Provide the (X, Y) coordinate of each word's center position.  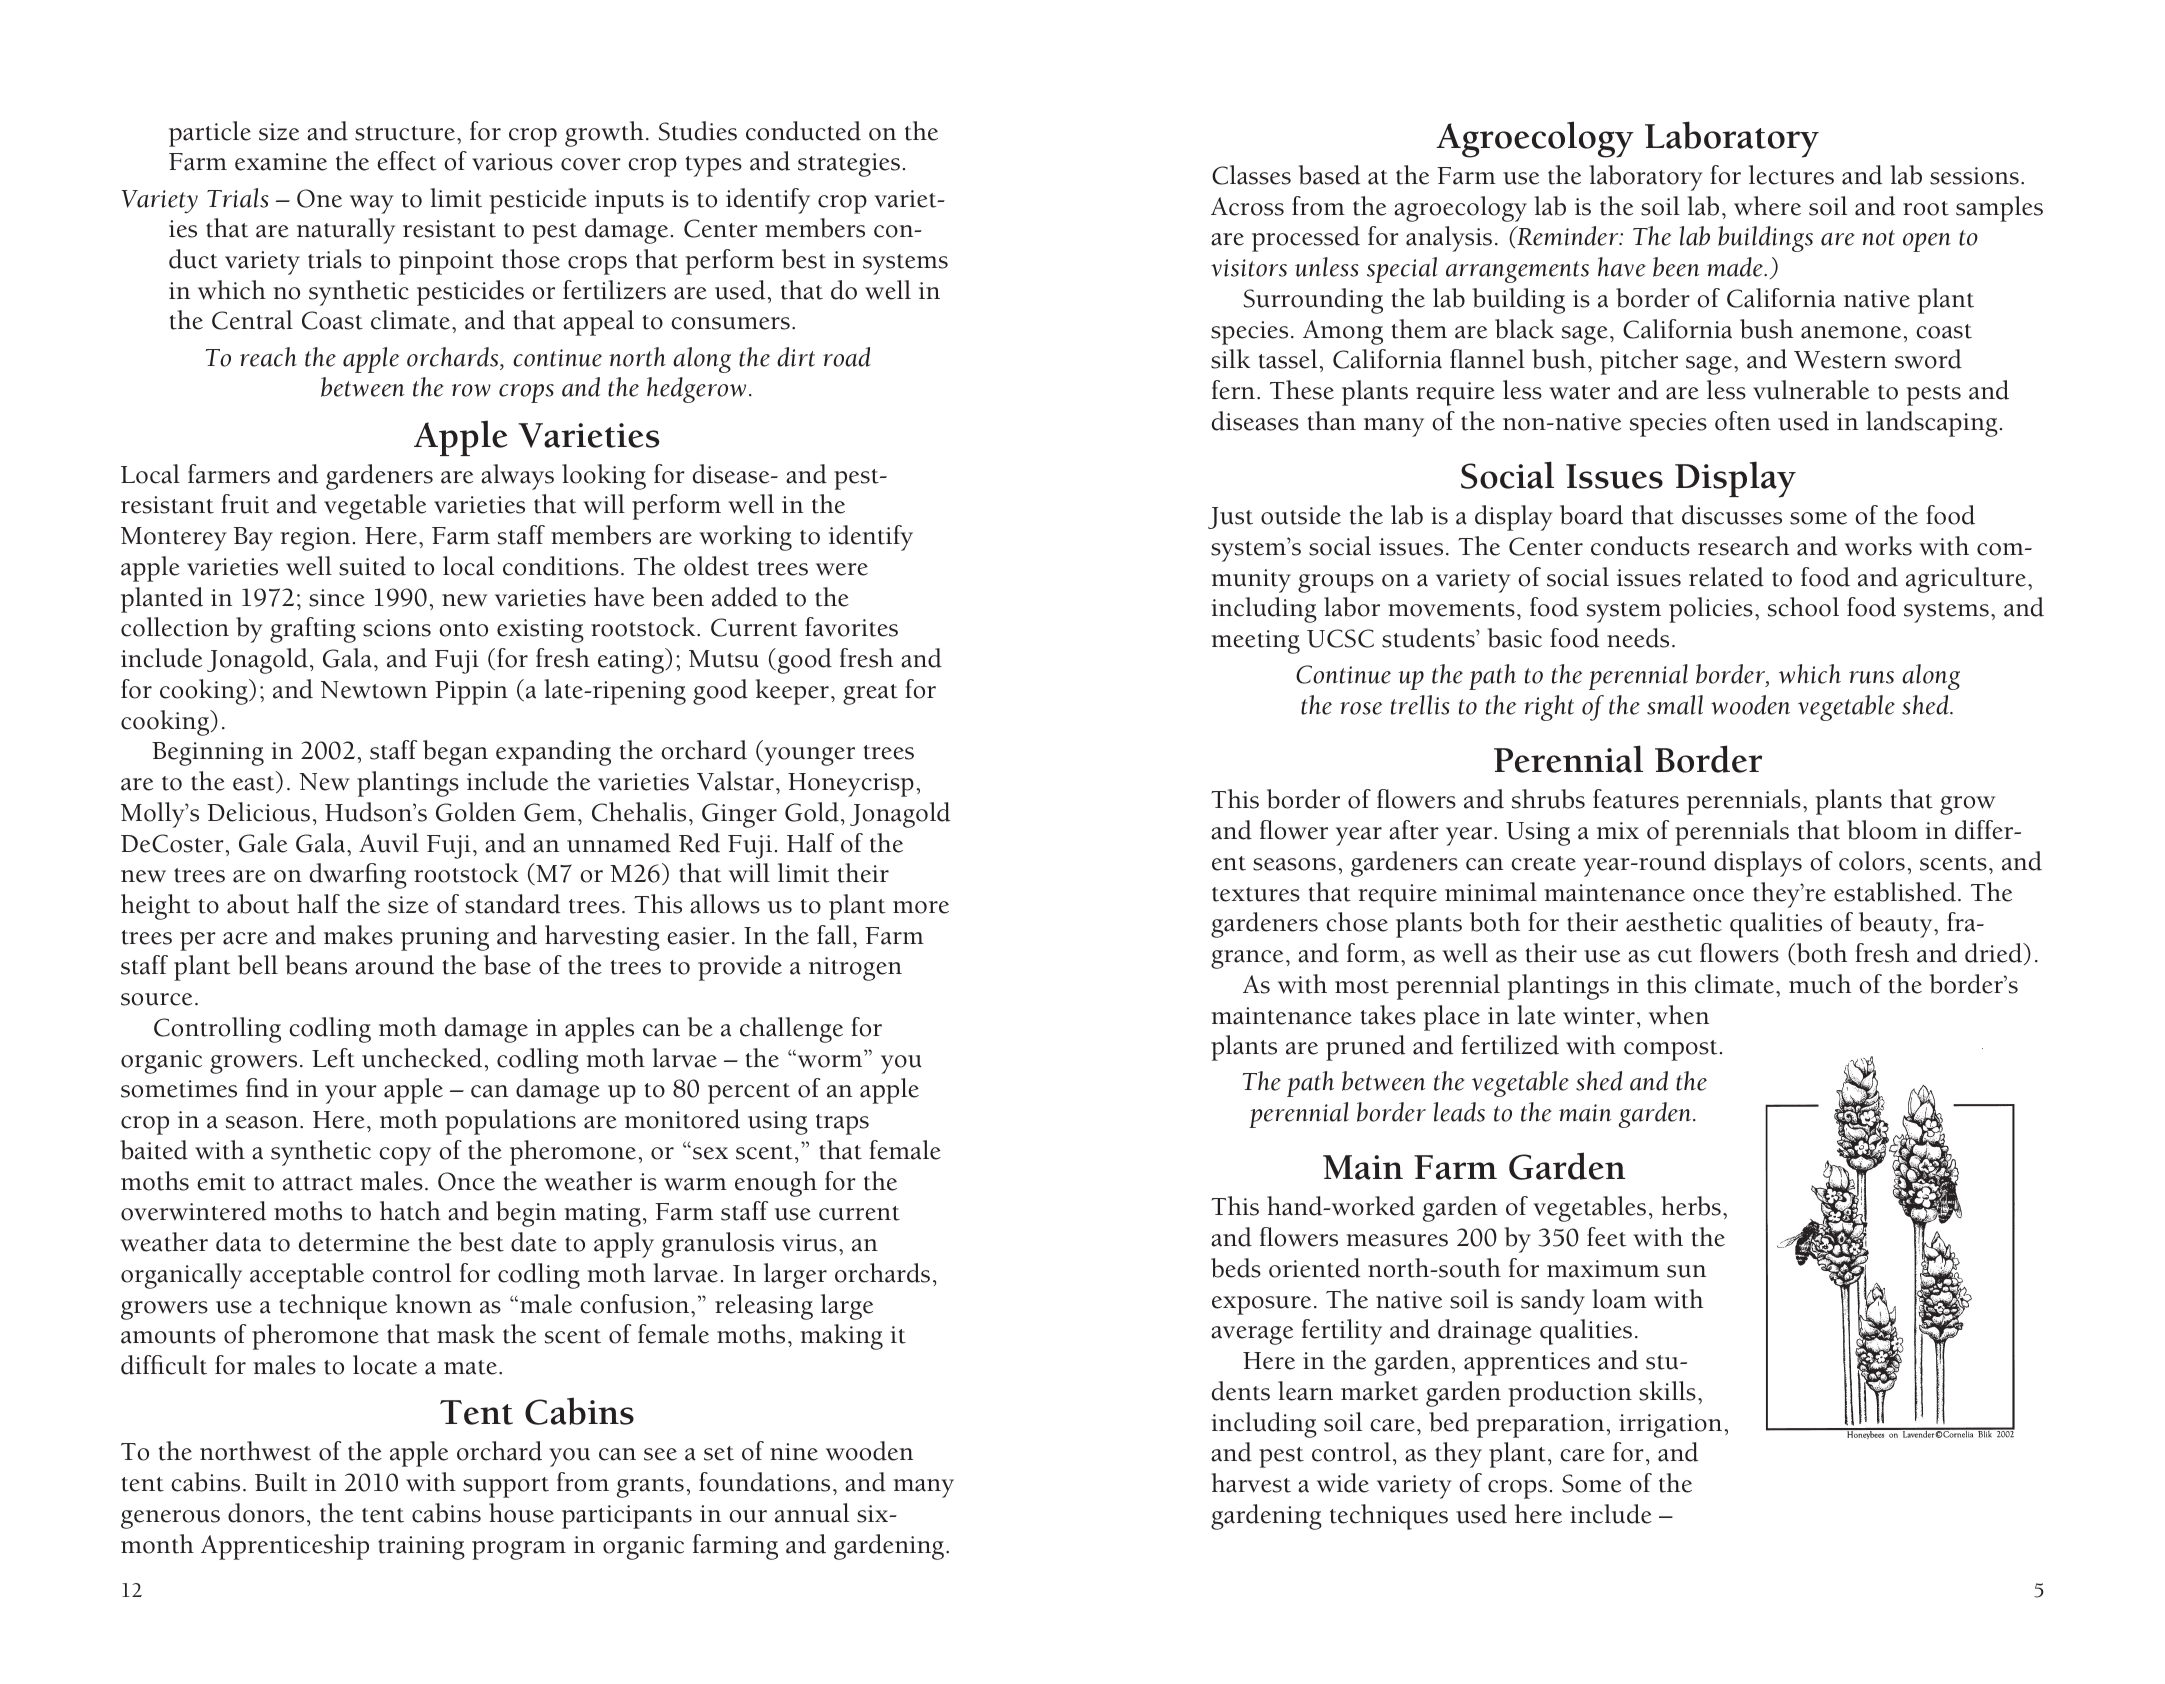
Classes (1251, 175)
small (1675, 705)
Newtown (374, 690)
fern (1233, 390)
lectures (1791, 175)
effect (406, 161)
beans (316, 965)
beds (1236, 1268)
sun (1686, 1271)
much (1820, 984)
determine (354, 1242)
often (1743, 421)
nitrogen (855, 969)
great (870, 694)
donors (266, 1513)
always (517, 477)
